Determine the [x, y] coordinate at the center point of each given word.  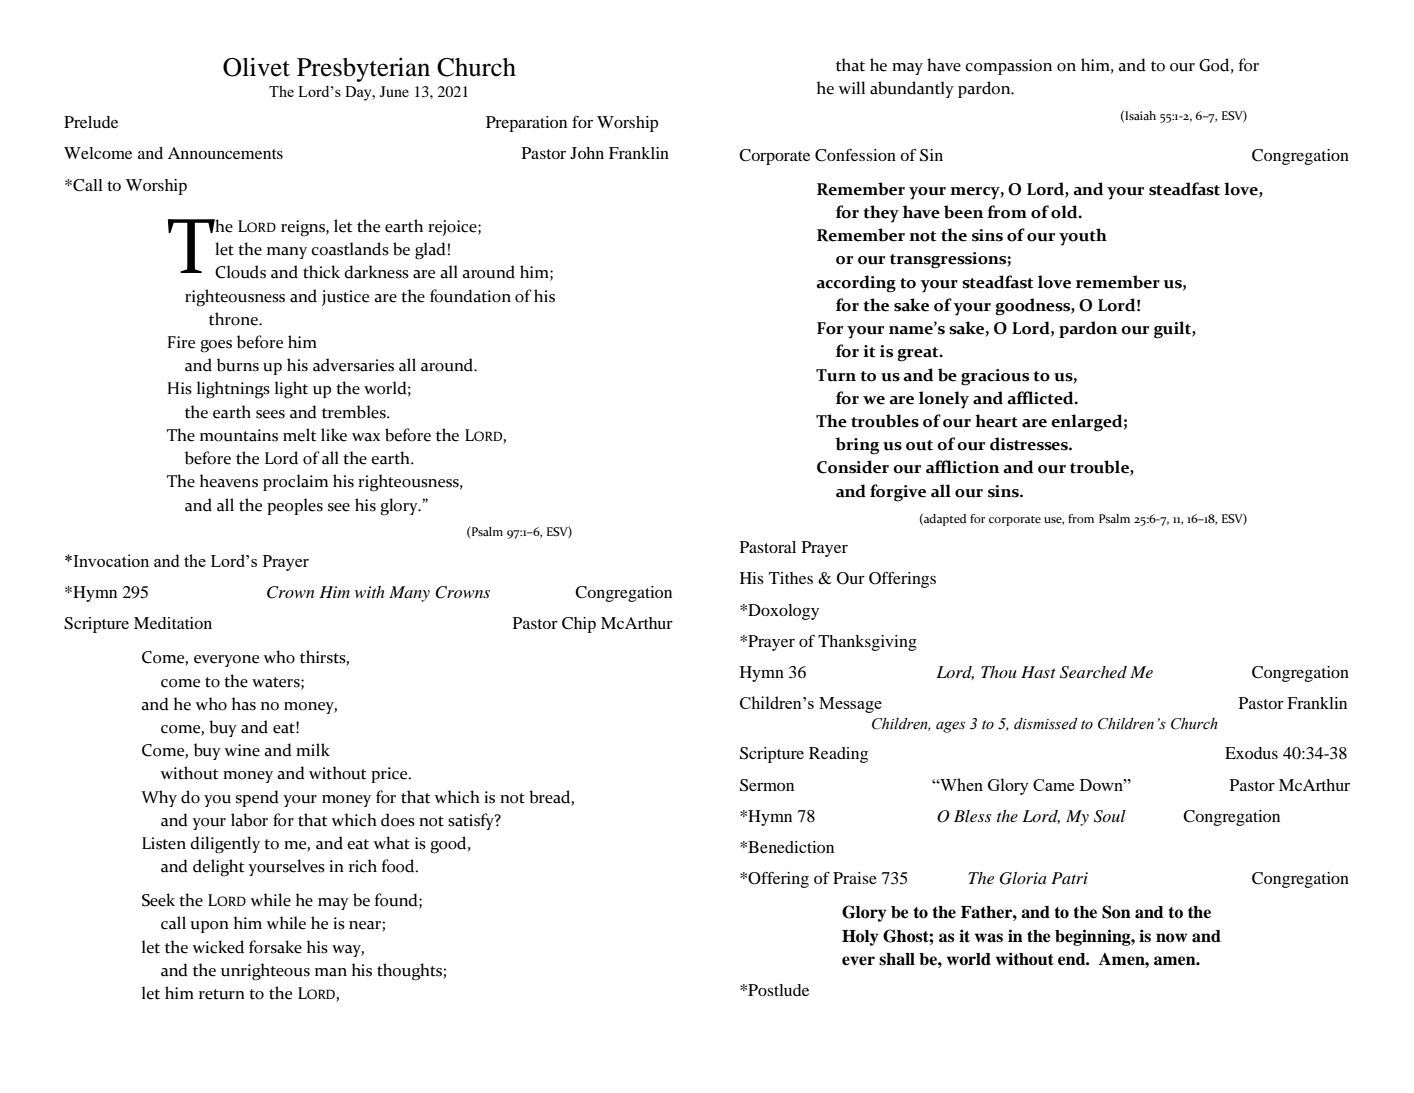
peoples [295, 506]
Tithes [791, 578]
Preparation [526, 124]
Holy [860, 938]
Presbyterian [363, 69]
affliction [962, 467]
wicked [218, 947]
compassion [1008, 67]
